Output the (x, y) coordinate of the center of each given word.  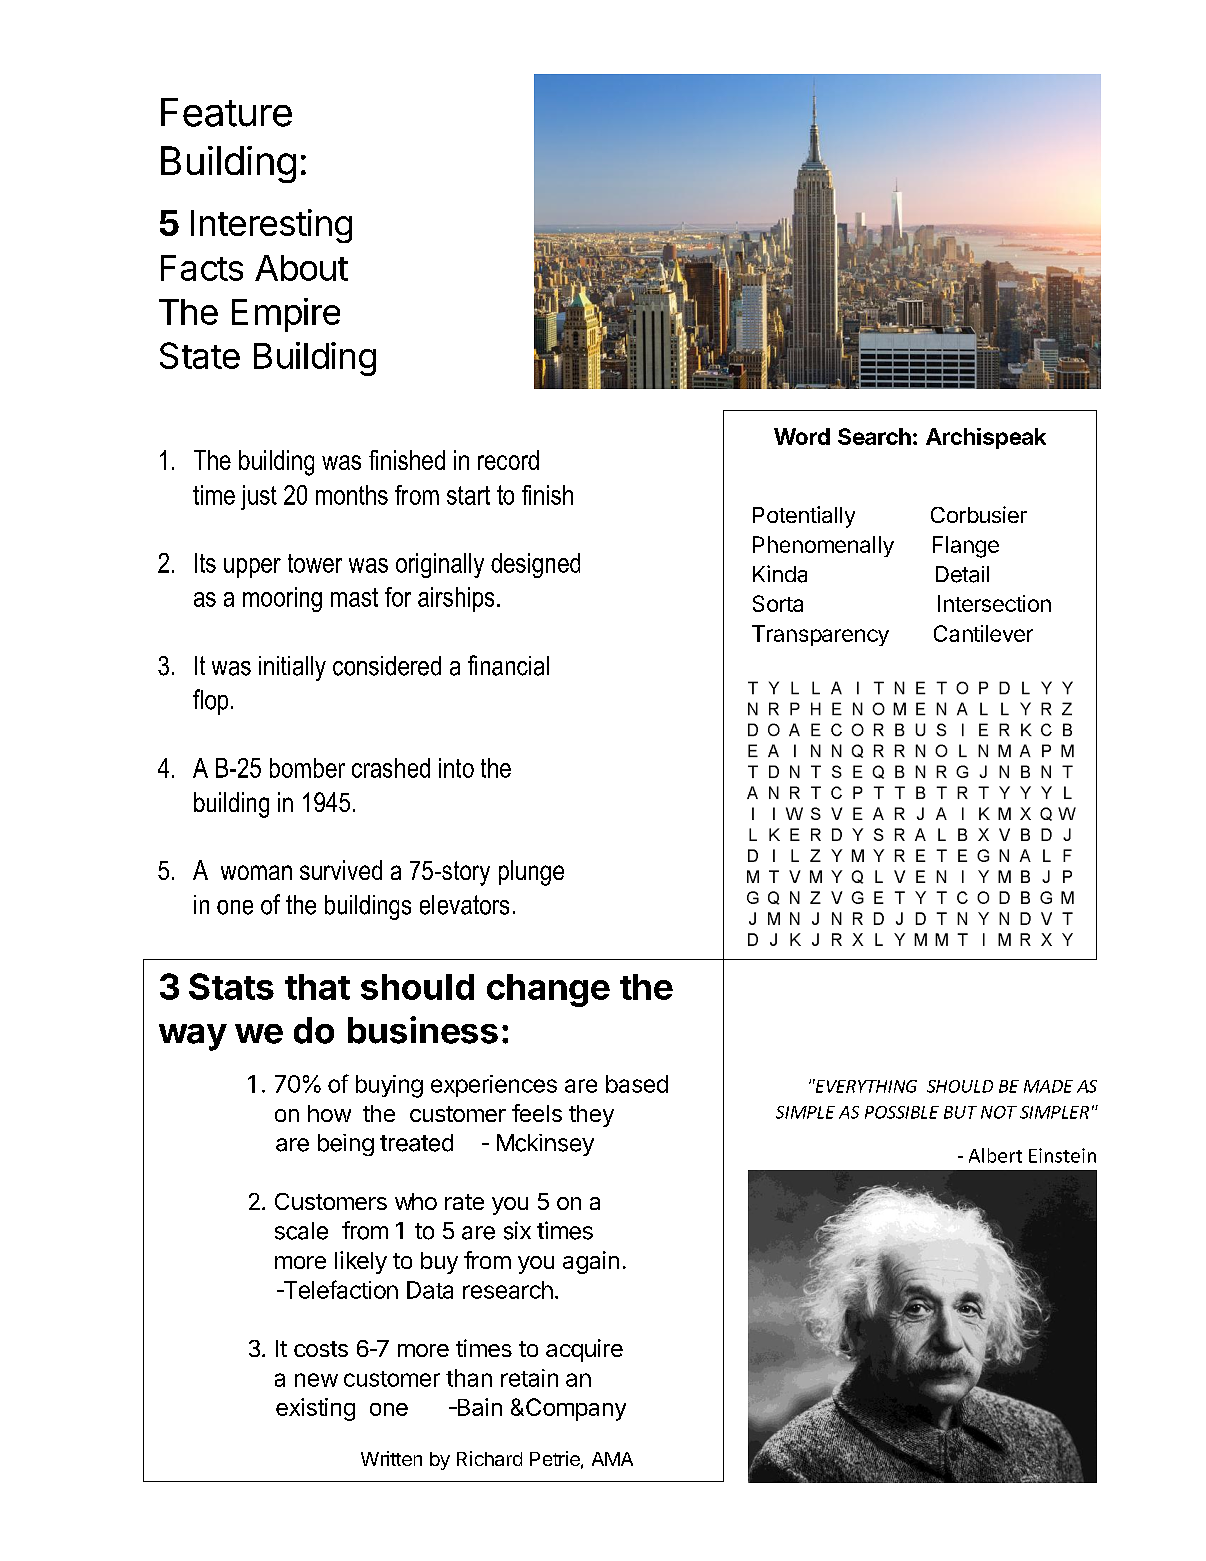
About (301, 268)
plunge (531, 873)
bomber (307, 768)
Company (576, 1409)
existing (315, 1409)
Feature (226, 112)
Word (802, 436)
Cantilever (983, 633)
